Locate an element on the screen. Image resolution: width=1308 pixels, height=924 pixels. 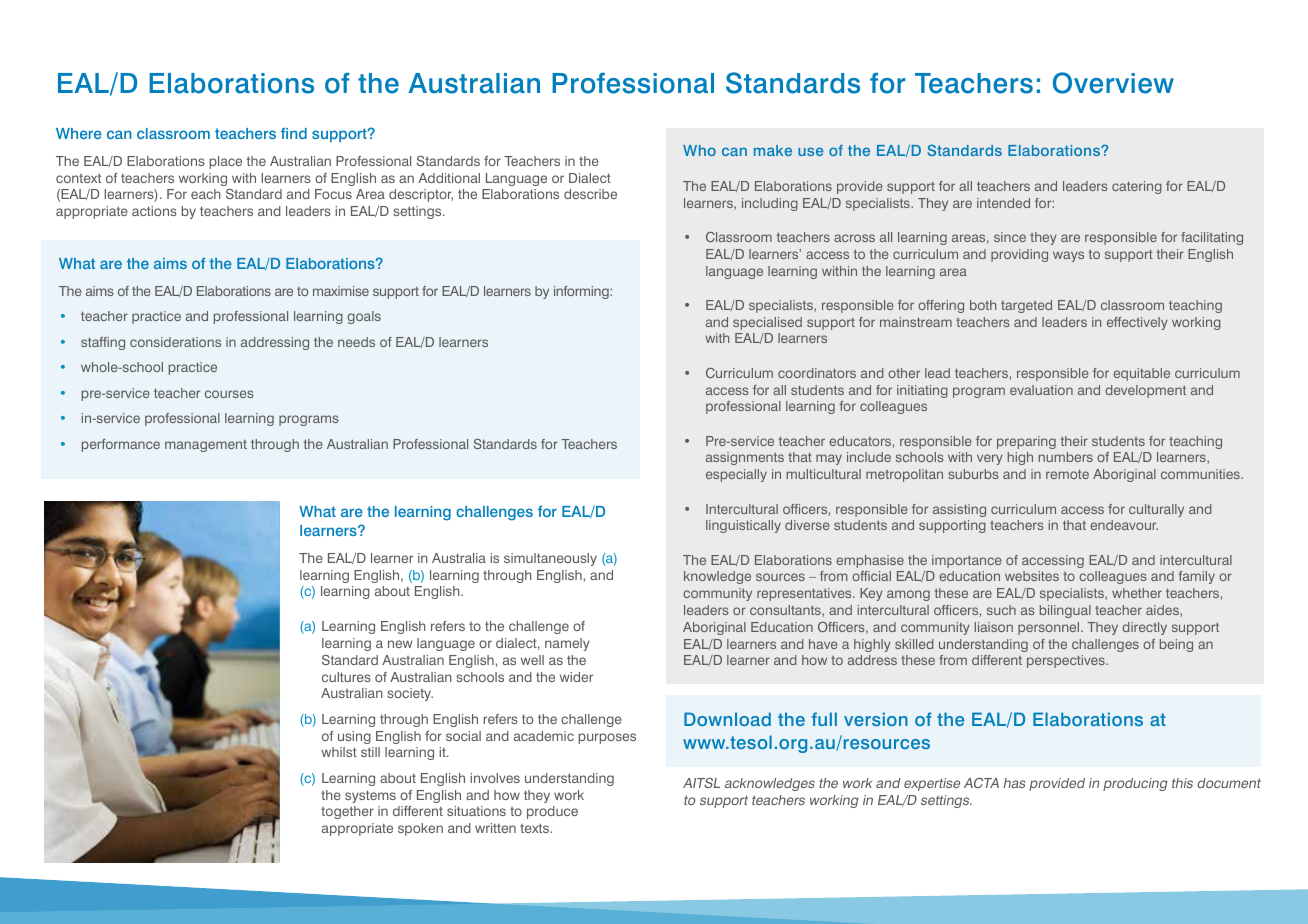
produce is located at coordinates (552, 812).
